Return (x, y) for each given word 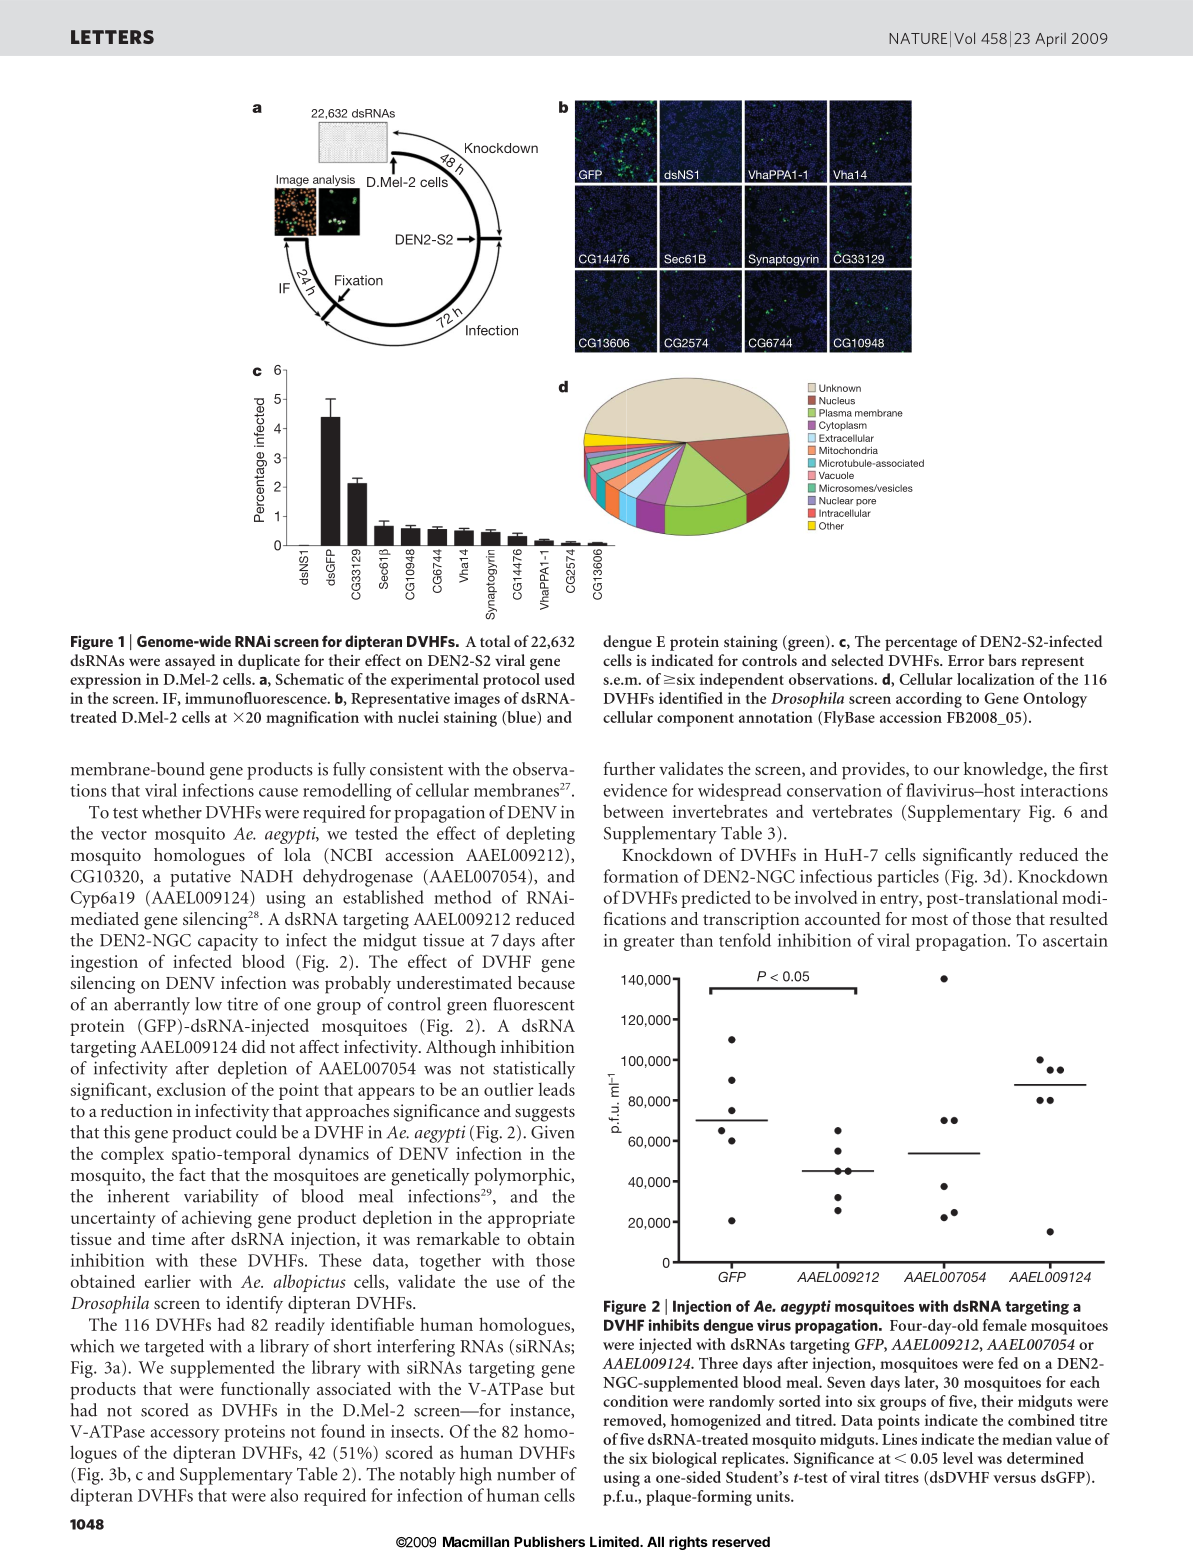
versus (1014, 1479)
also (284, 1495)
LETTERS (112, 37)
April (1050, 40)
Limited (615, 1541)
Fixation (359, 280)
